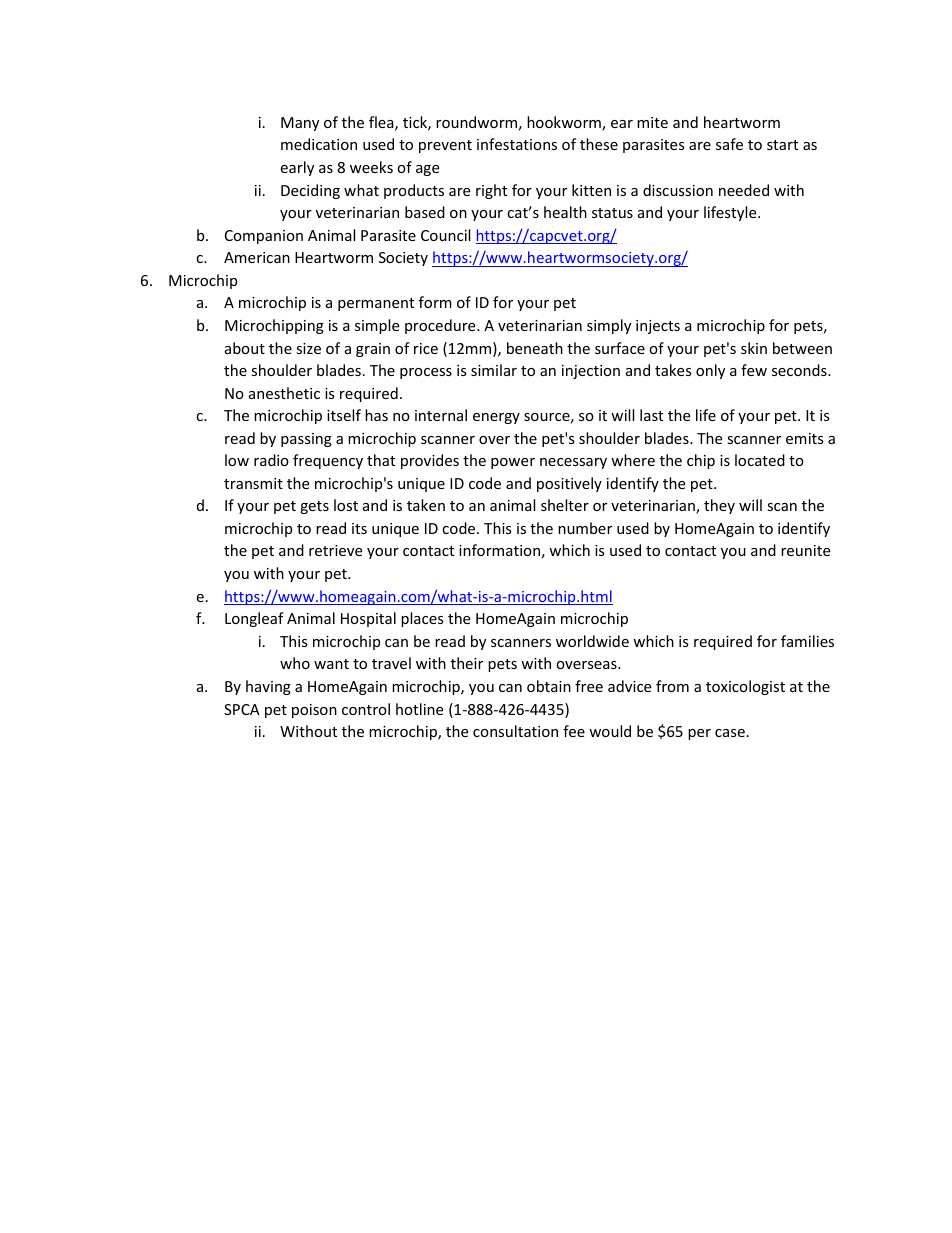  What do you see at coordinates (760, 460) in the document?
I see `located` at bounding box center [760, 460].
